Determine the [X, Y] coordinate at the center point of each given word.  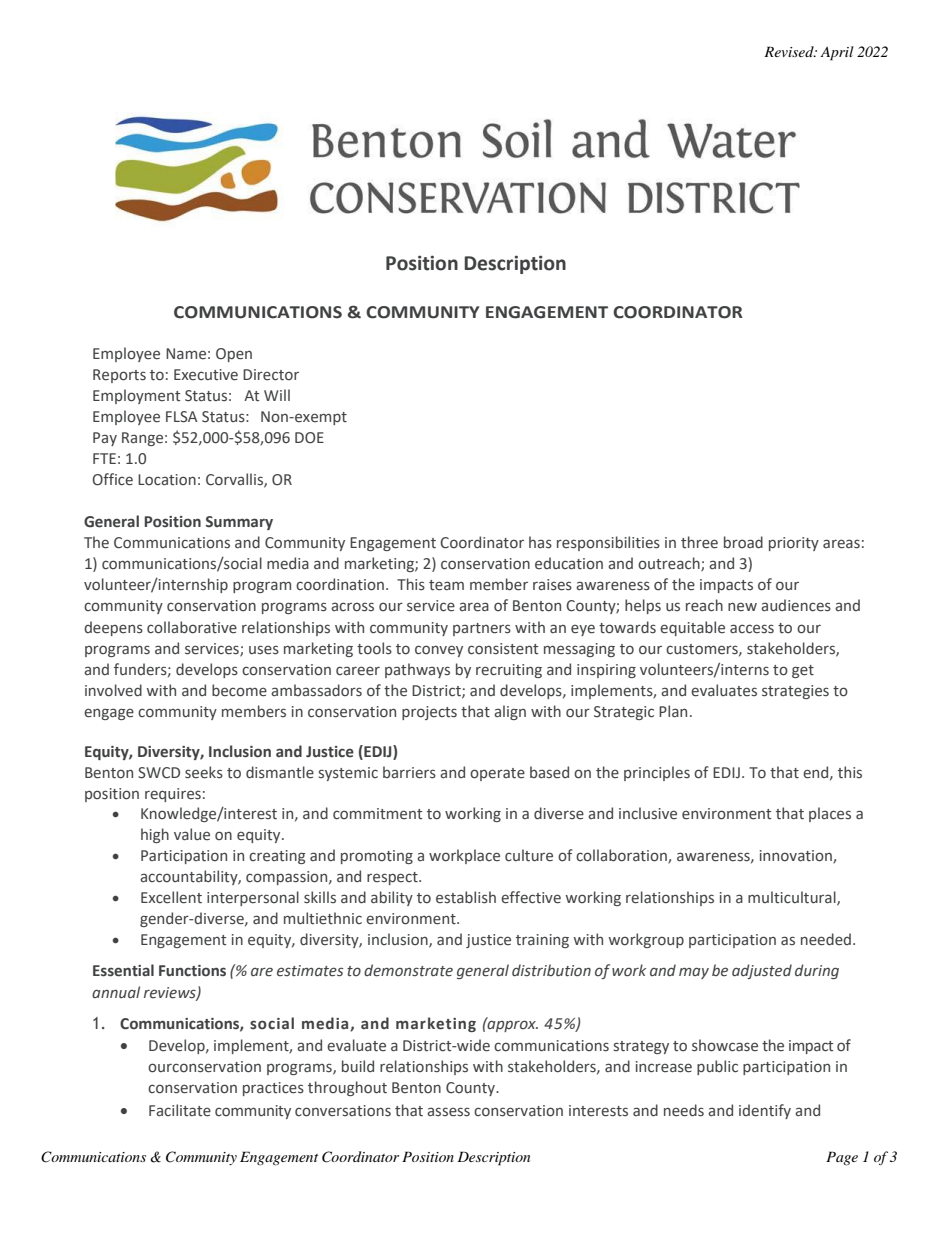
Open [234, 355]
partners [482, 629]
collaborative [192, 627]
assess [448, 1112]
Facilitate [180, 1110]
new [742, 607]
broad [743, 542]
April [837, 53]
